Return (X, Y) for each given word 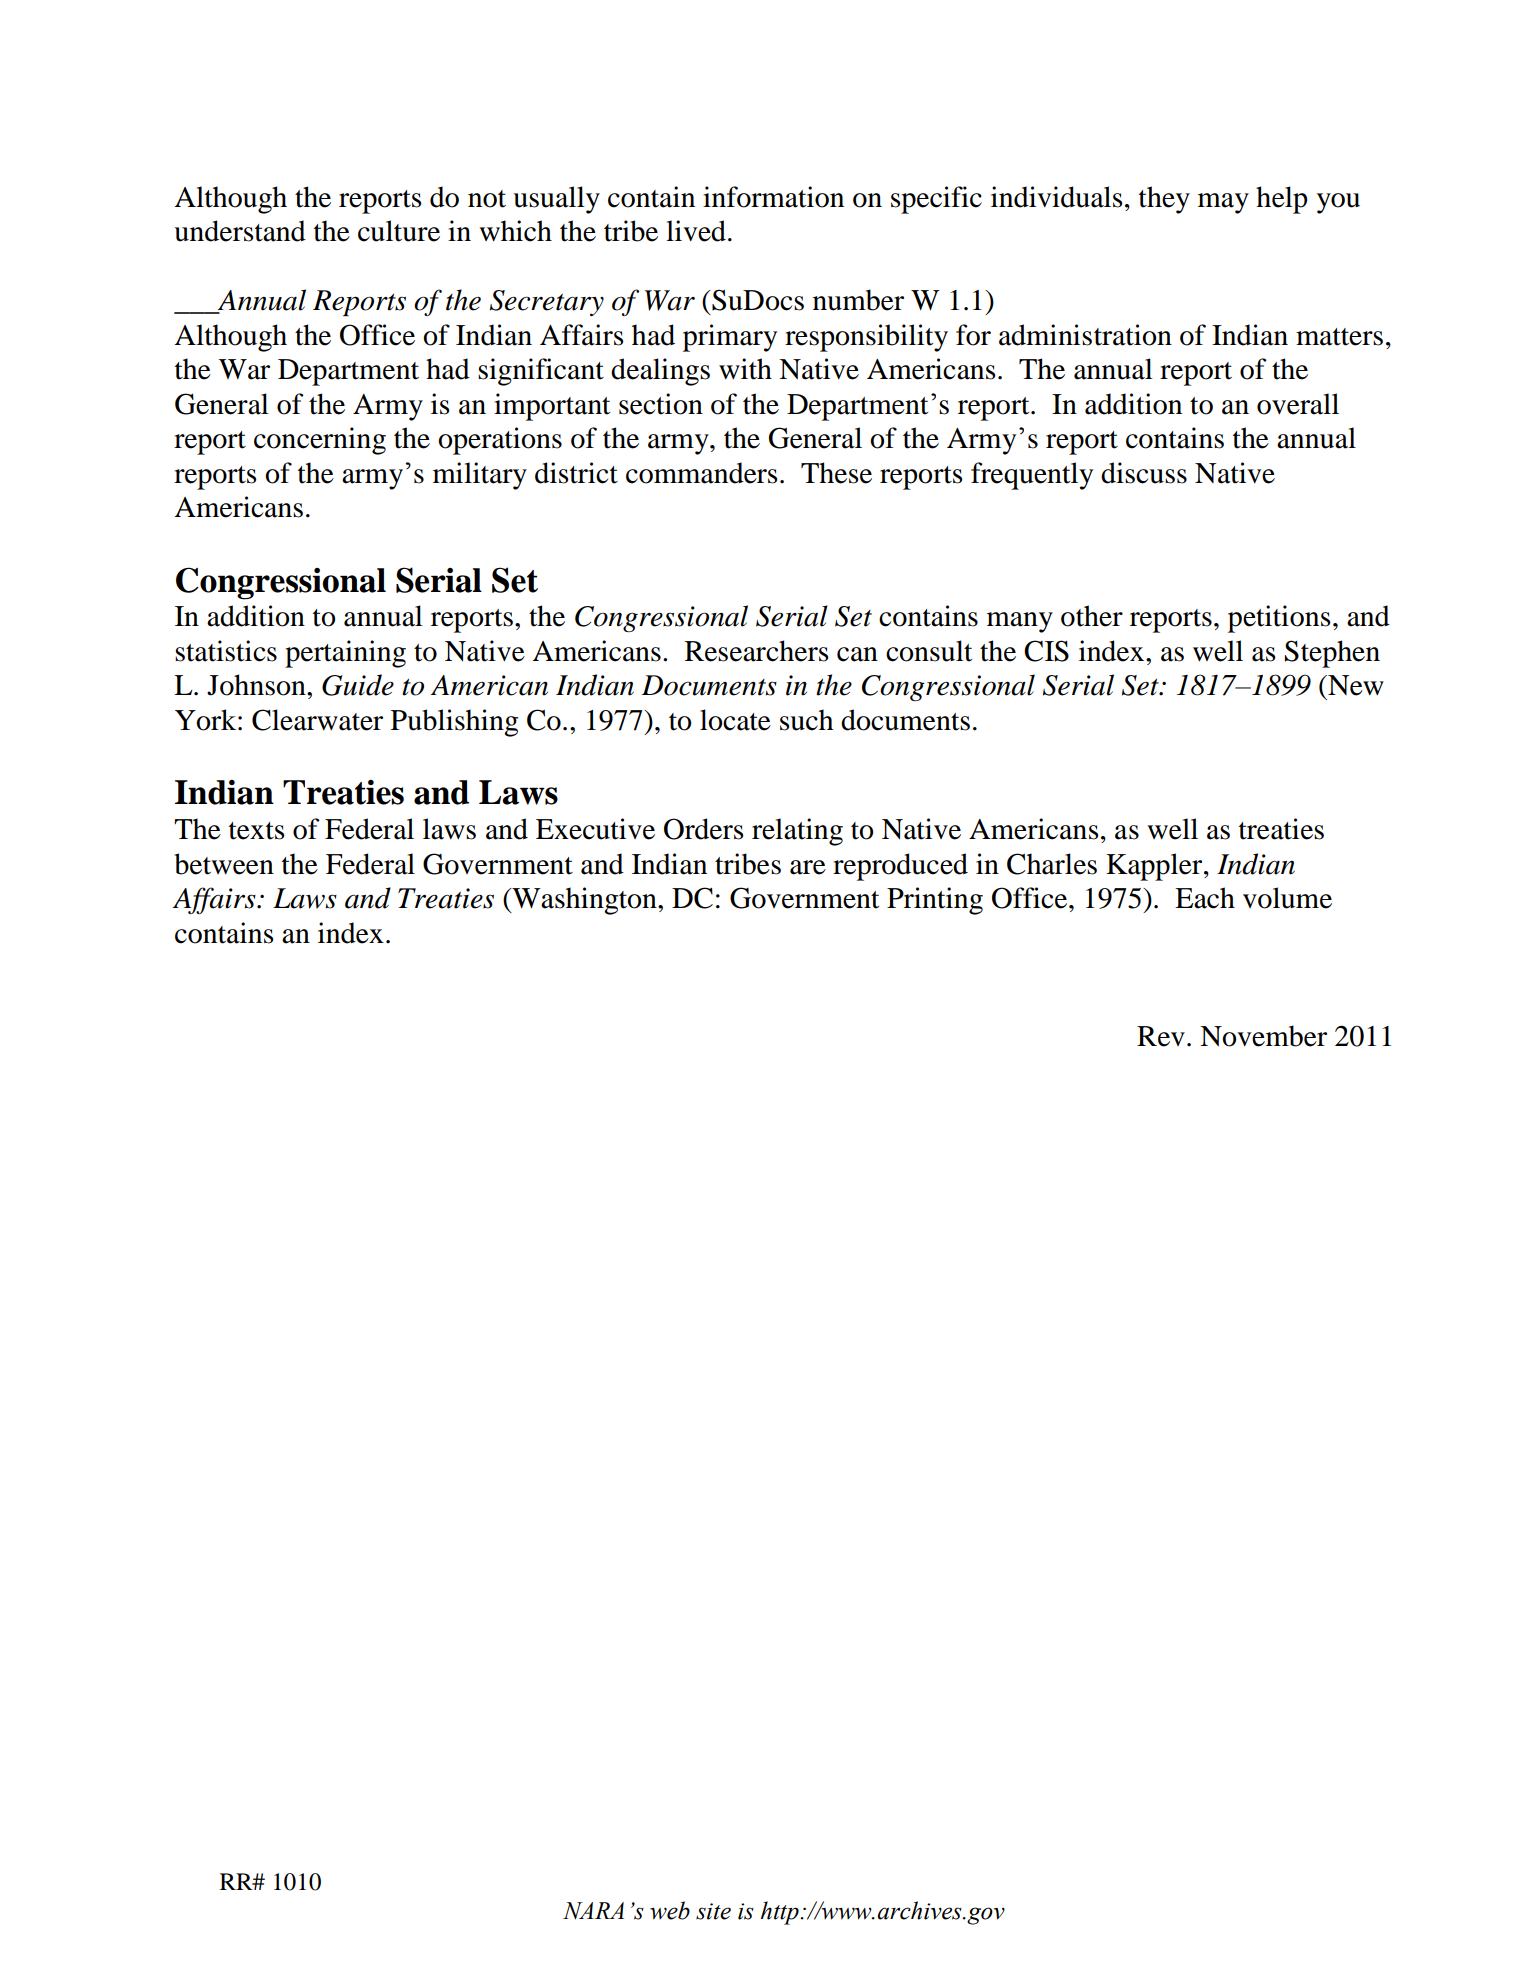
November (1263, 1036)
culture (399, 231)
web (670, 1910)
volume (1287, 898)
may (1223, 203)
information (773, 197)
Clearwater (317, 720)
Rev (1161, 1036)
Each (1205, 898)
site (713, 1911)
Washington (584, 901)
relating (797, 832)
